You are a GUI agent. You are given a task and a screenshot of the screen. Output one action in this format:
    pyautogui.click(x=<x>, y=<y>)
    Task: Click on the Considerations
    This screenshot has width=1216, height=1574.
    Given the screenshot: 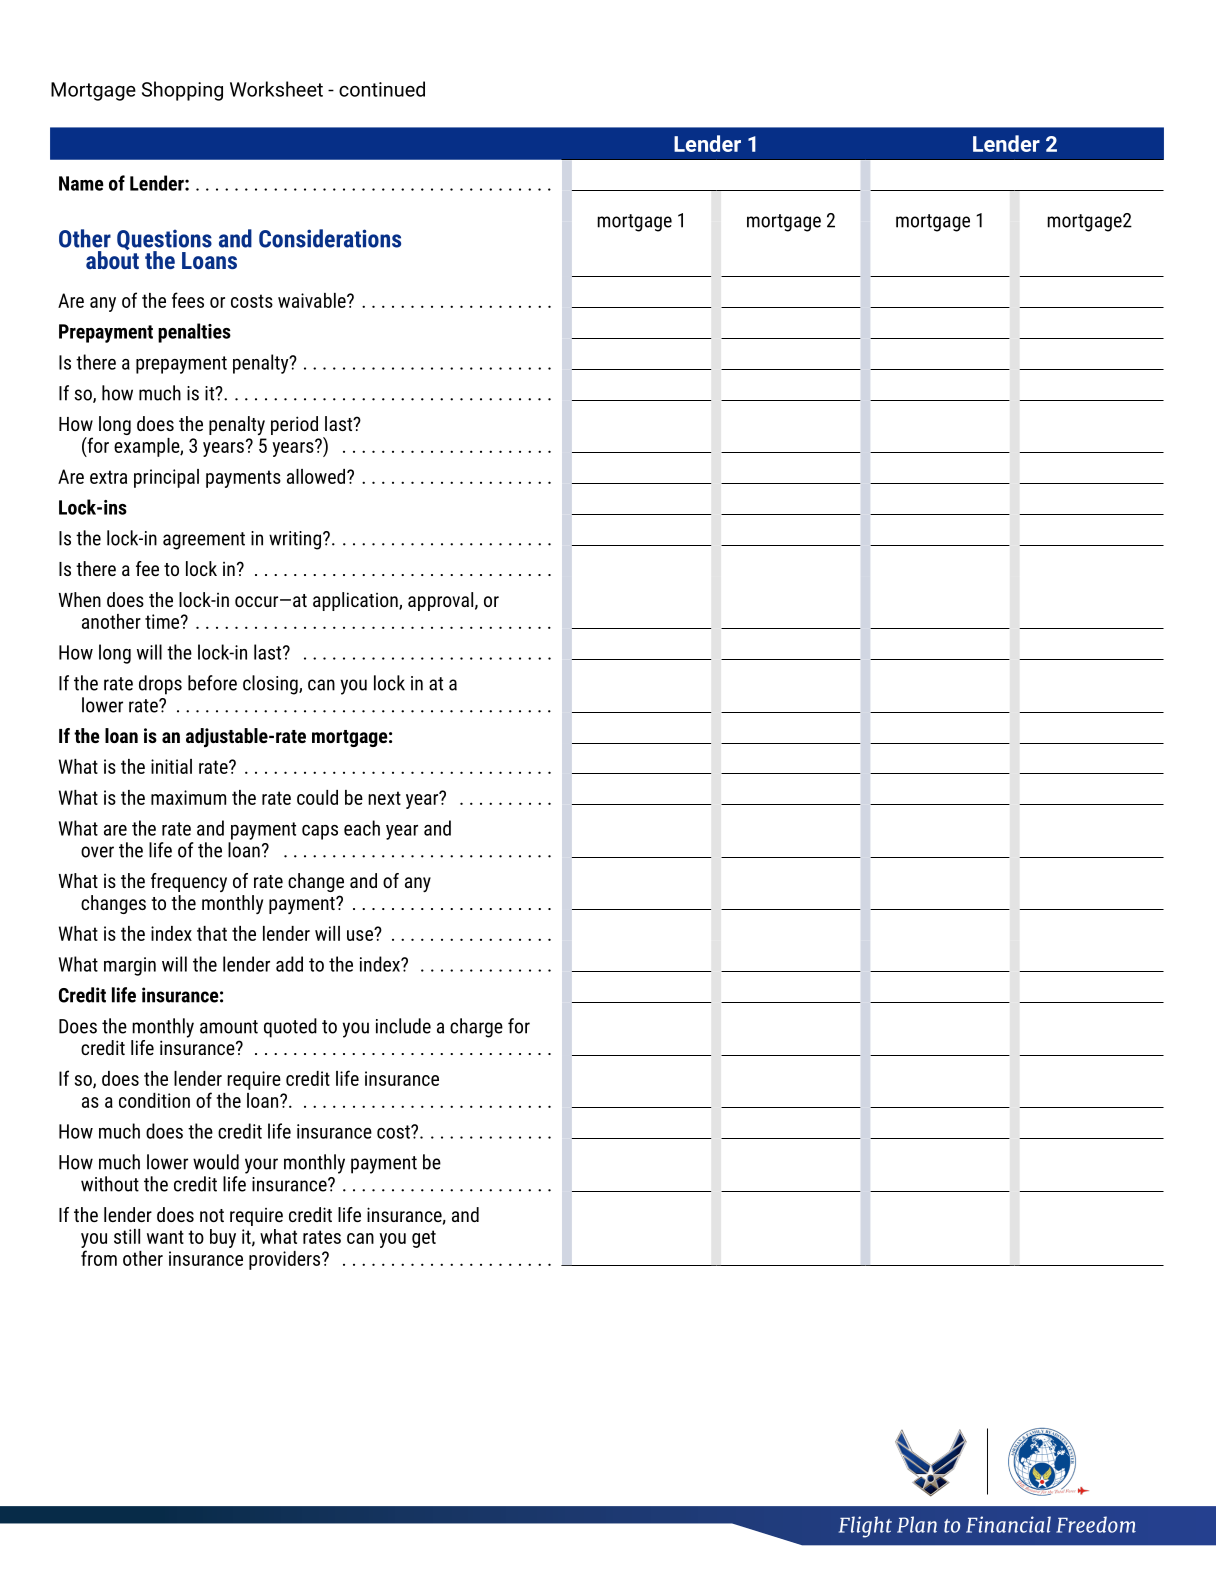 What is the action you would take?
    pyautogui.click(x=330, y=238)
